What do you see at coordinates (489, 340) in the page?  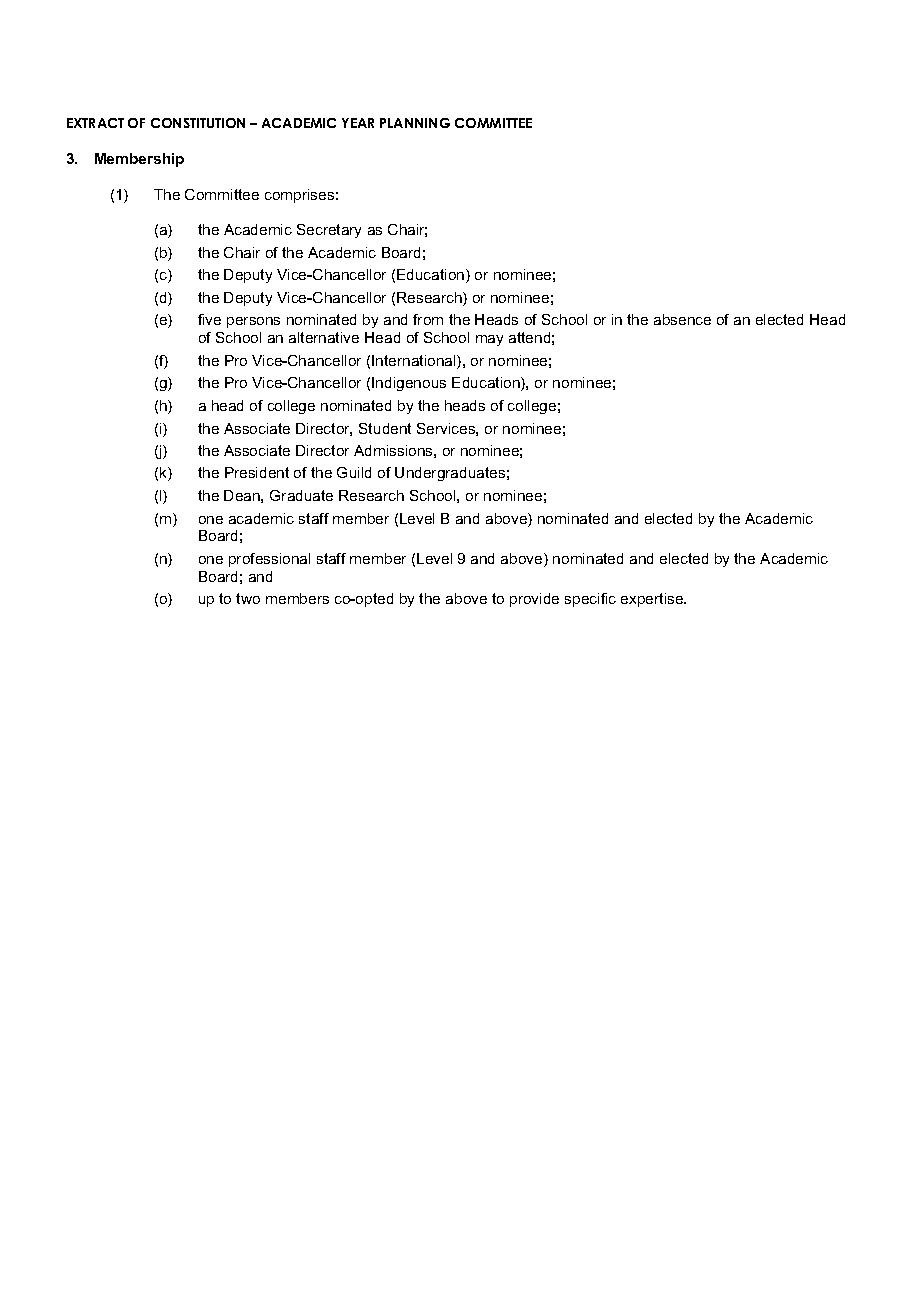 I see `may` at bounding box center [489, 340].
